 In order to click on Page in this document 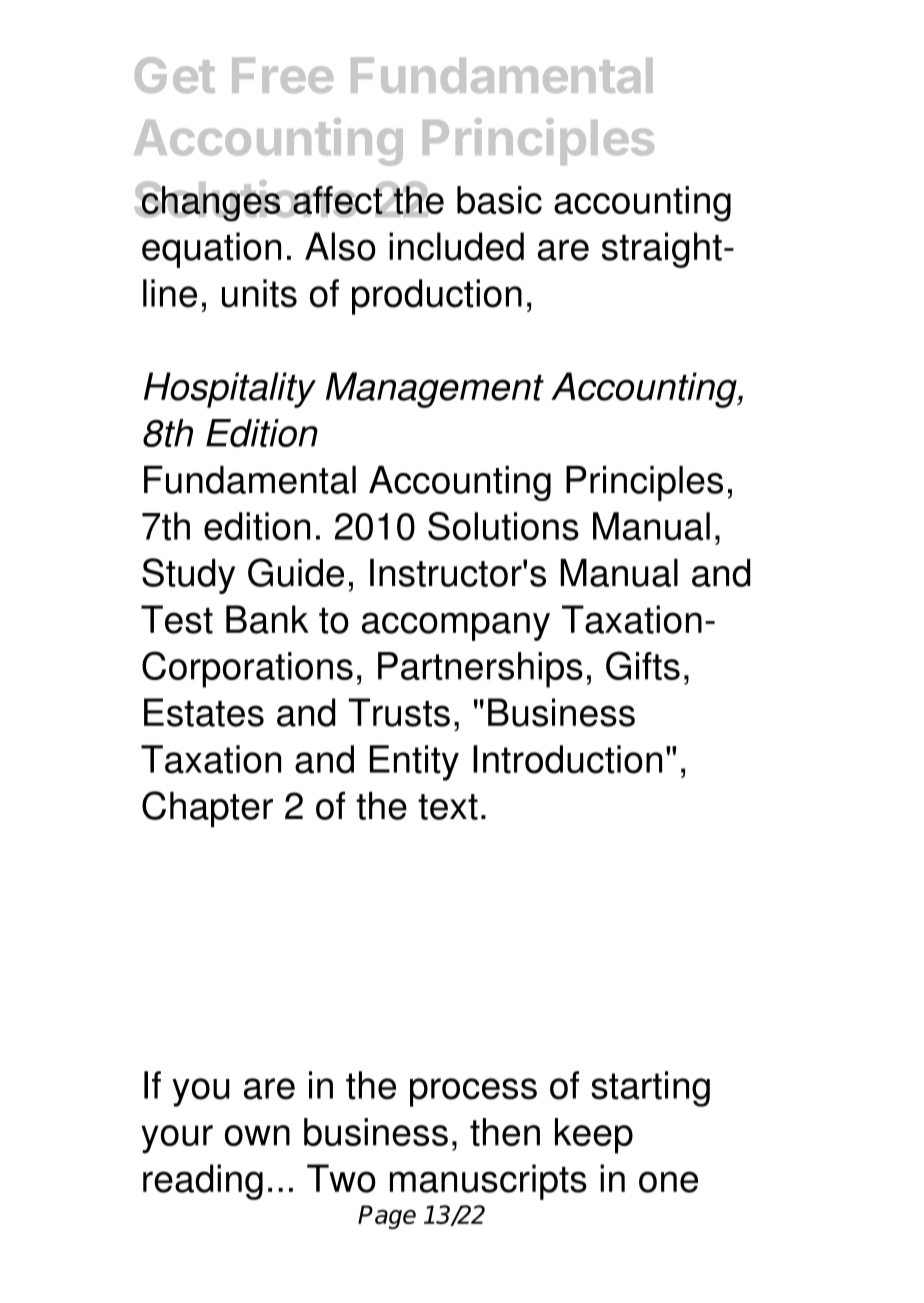, I will do `click(387, 1217)`.
